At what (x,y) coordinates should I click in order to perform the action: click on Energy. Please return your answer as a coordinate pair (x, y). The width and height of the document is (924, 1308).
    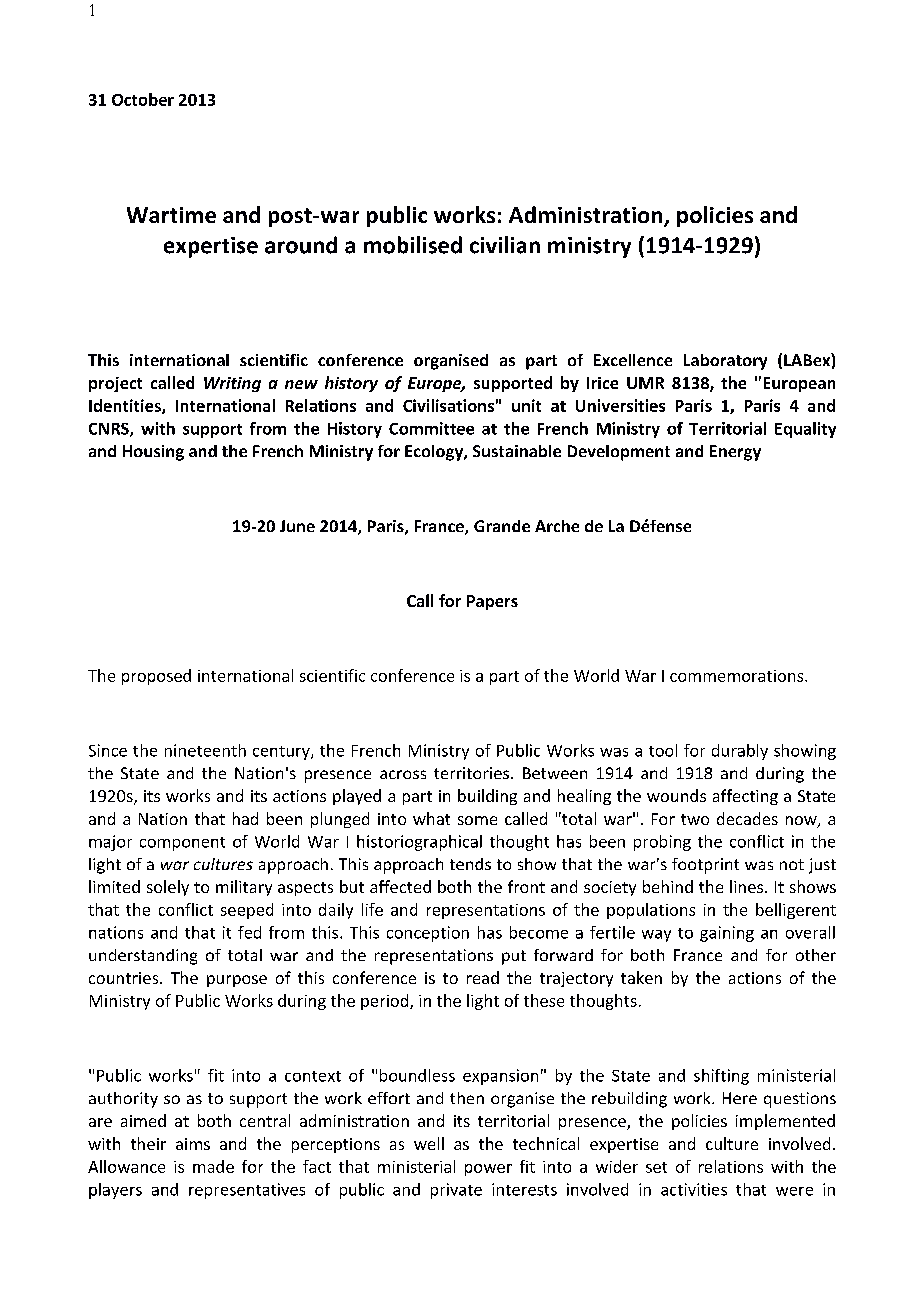
    Looking at the image, I should click on (735, 453).
